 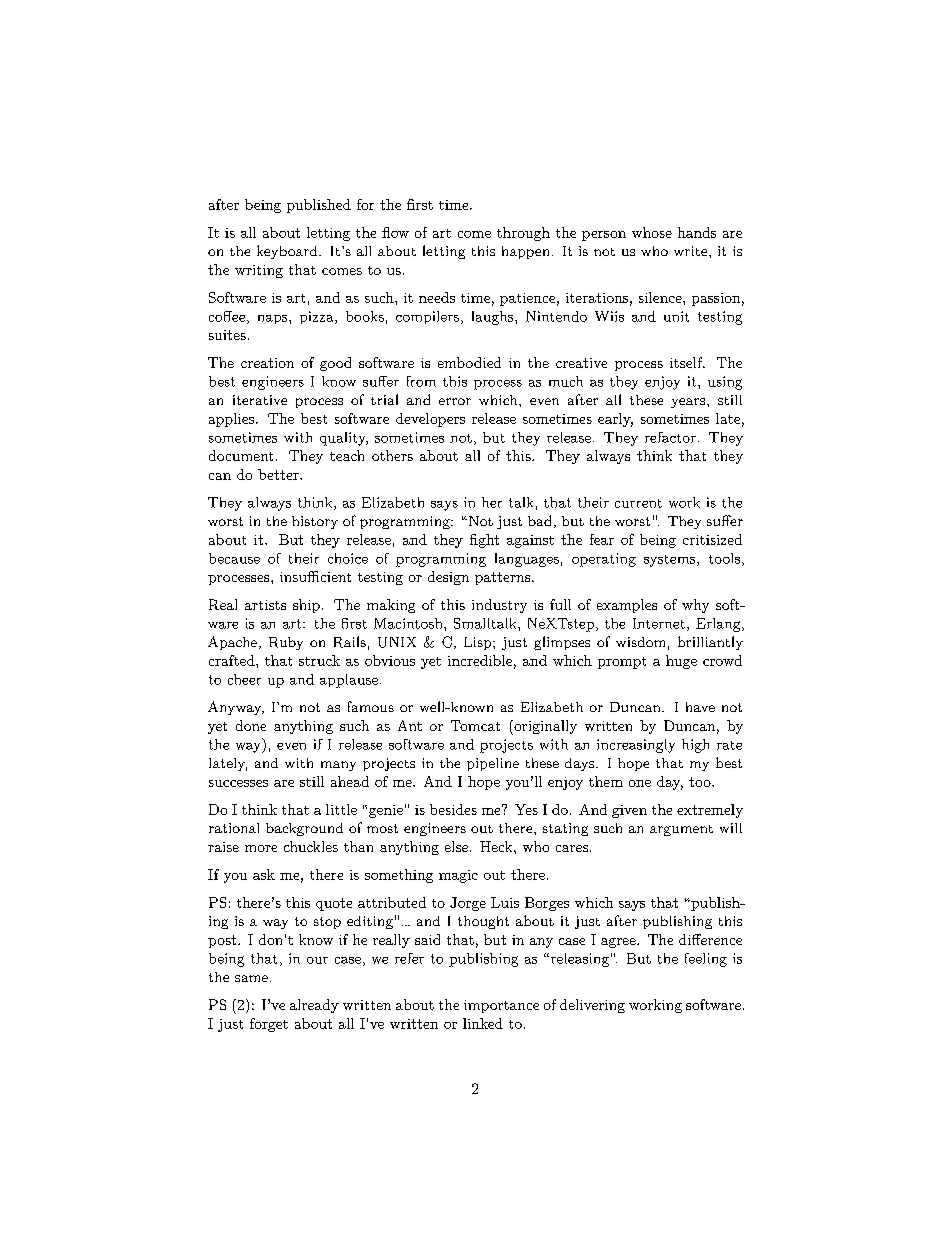 I want to click on write, so click(x=692, y=251).
